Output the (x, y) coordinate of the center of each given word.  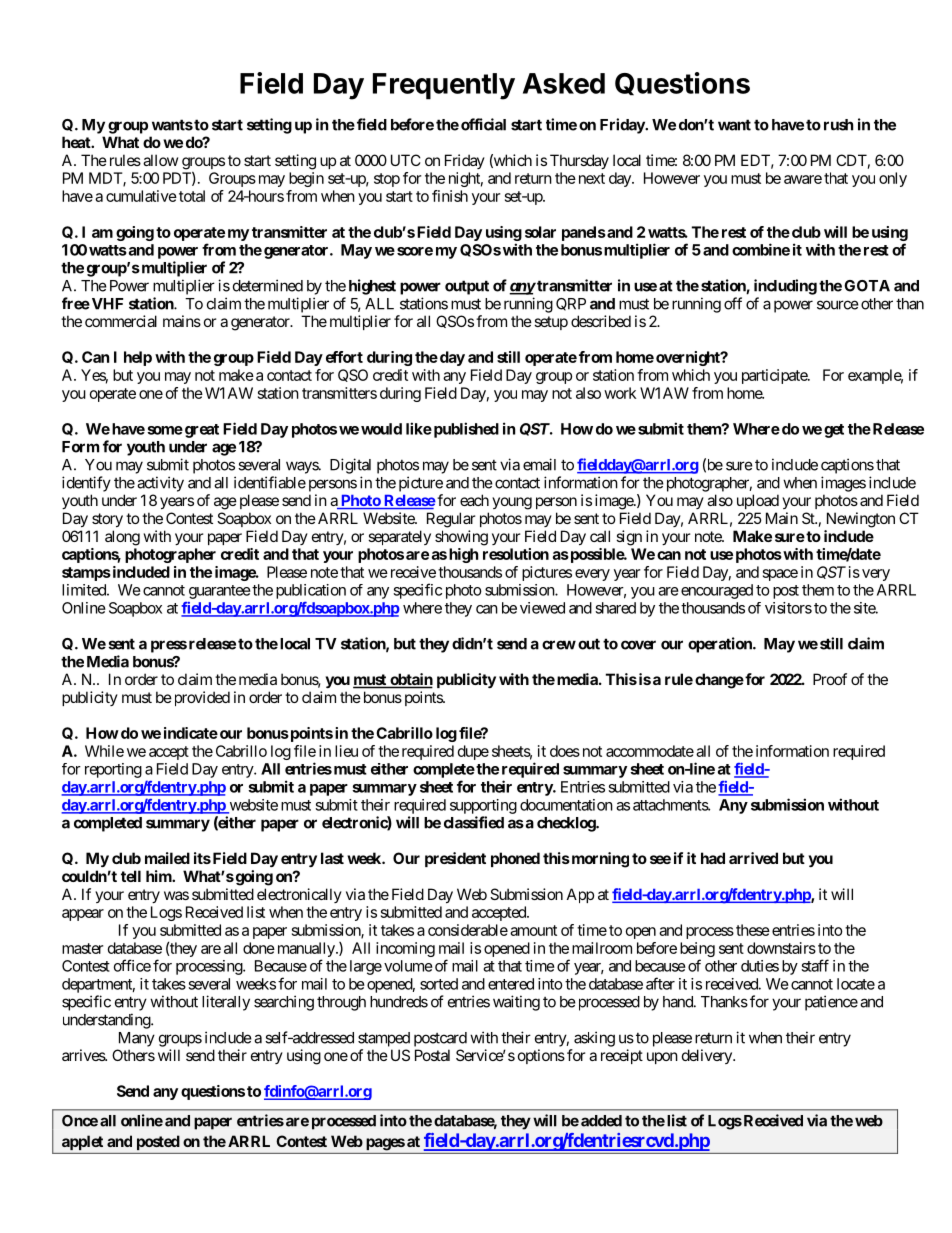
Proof (830, 679)
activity (160, 484)
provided (200, 698)
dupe (473, 752)
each (474, 500)
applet (82, 1142)
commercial (121, 321)
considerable (468, 930)
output (467, 287)
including (785, 287)
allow (160, 160)
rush (838, 125)
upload (758, 501)
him (159, 876)
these (753, 930)
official (483, 124)
